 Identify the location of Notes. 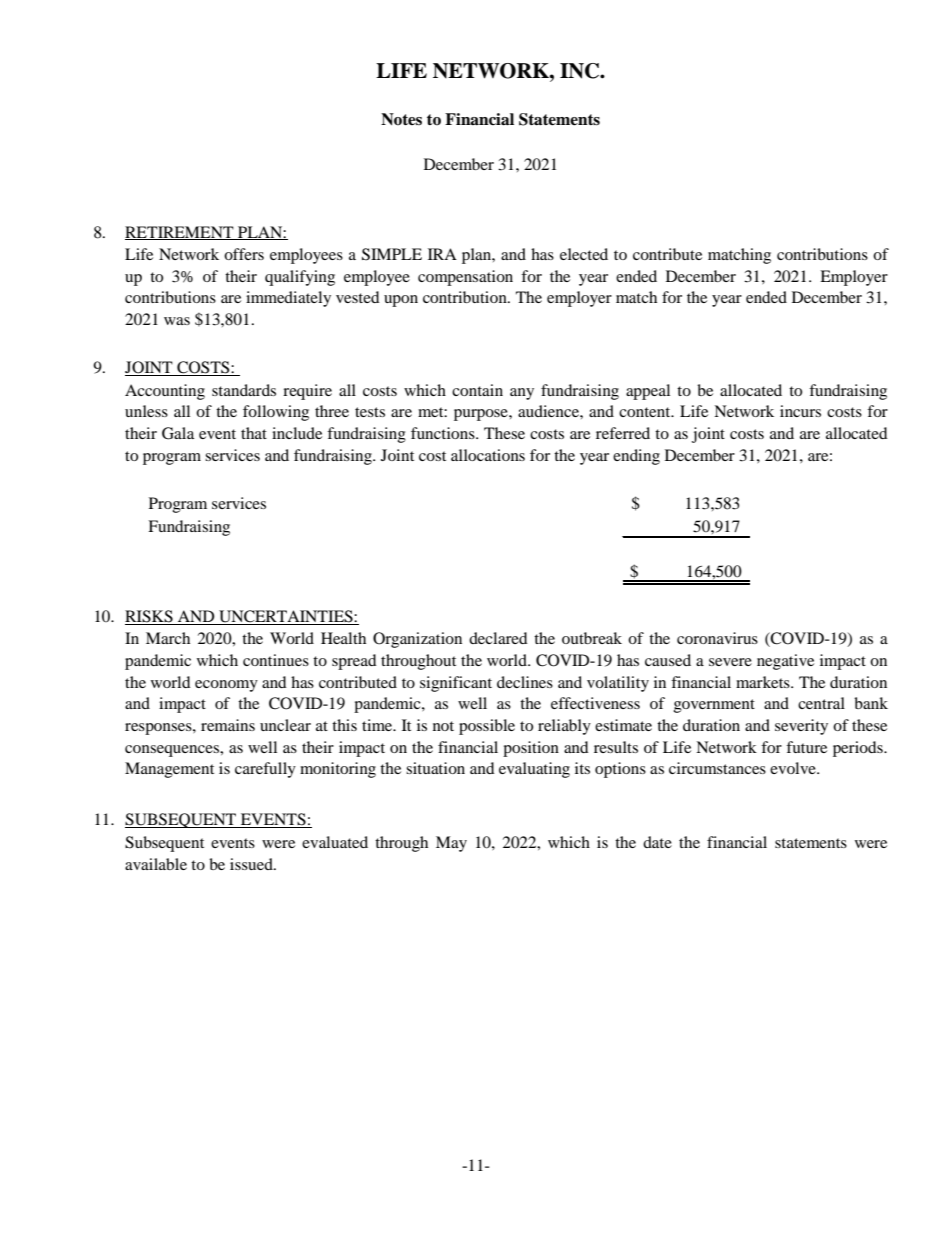
(401, 119).
